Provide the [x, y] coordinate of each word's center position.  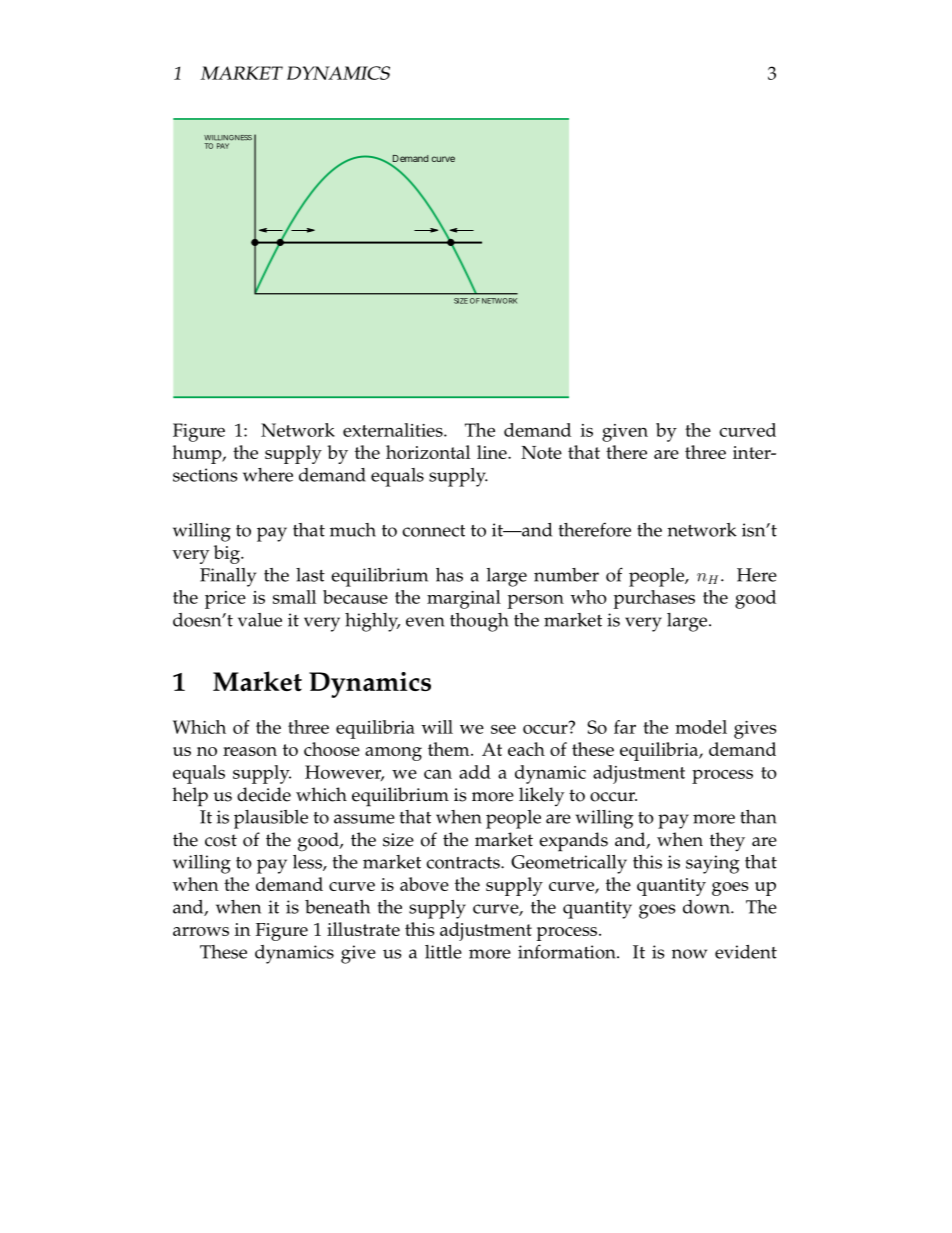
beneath [337, 907]
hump [198, 454]
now [689, 954]
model [701, 727]
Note [541, 452]
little [443, 952]
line [493, 452]
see [503, 729]
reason [250, 751]
